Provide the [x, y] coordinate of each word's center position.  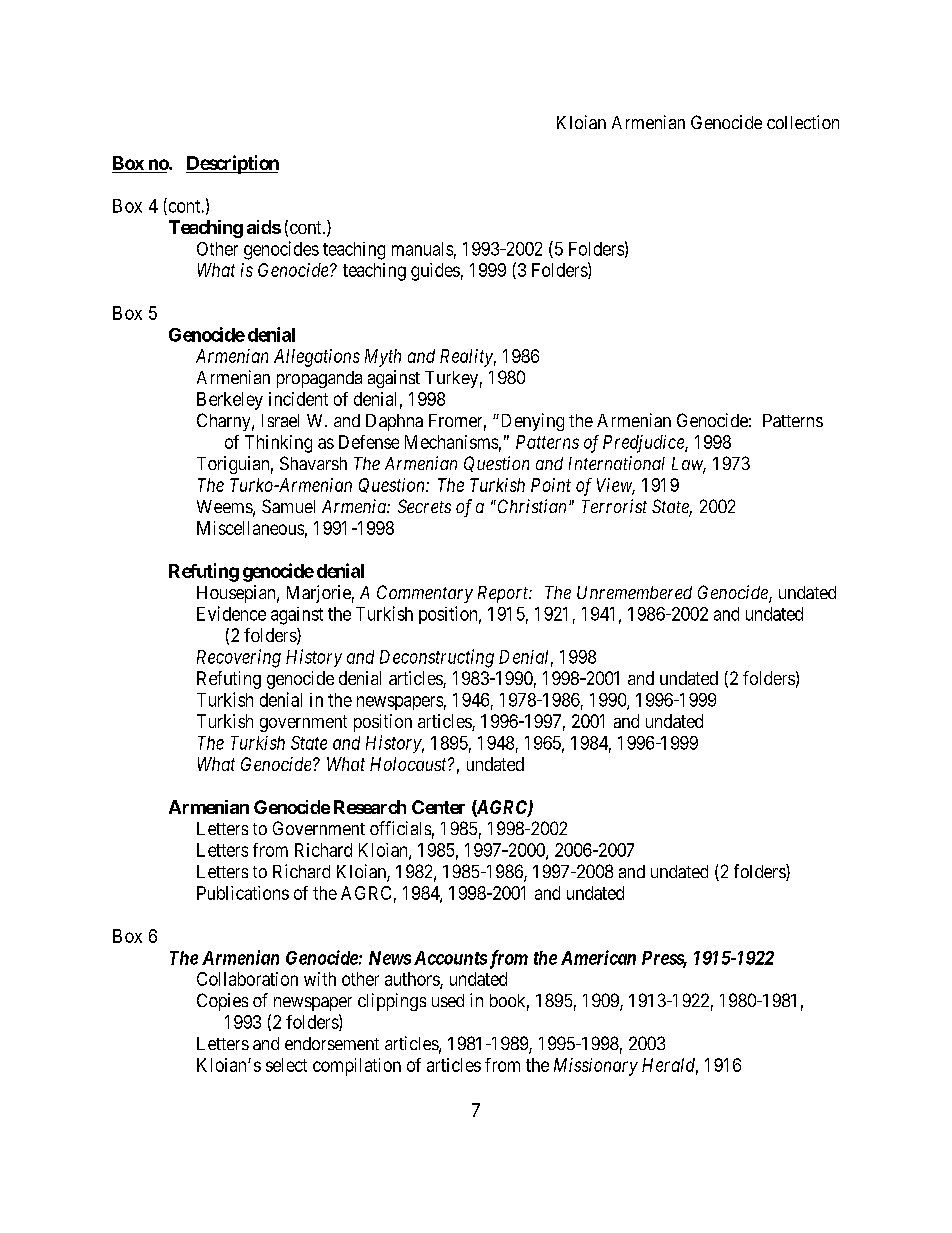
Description [232, 164]
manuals [422, 249]
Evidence [231, 613]
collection [803, 122]
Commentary [425, 594]
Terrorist [614, 506]
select [286, 1065]
